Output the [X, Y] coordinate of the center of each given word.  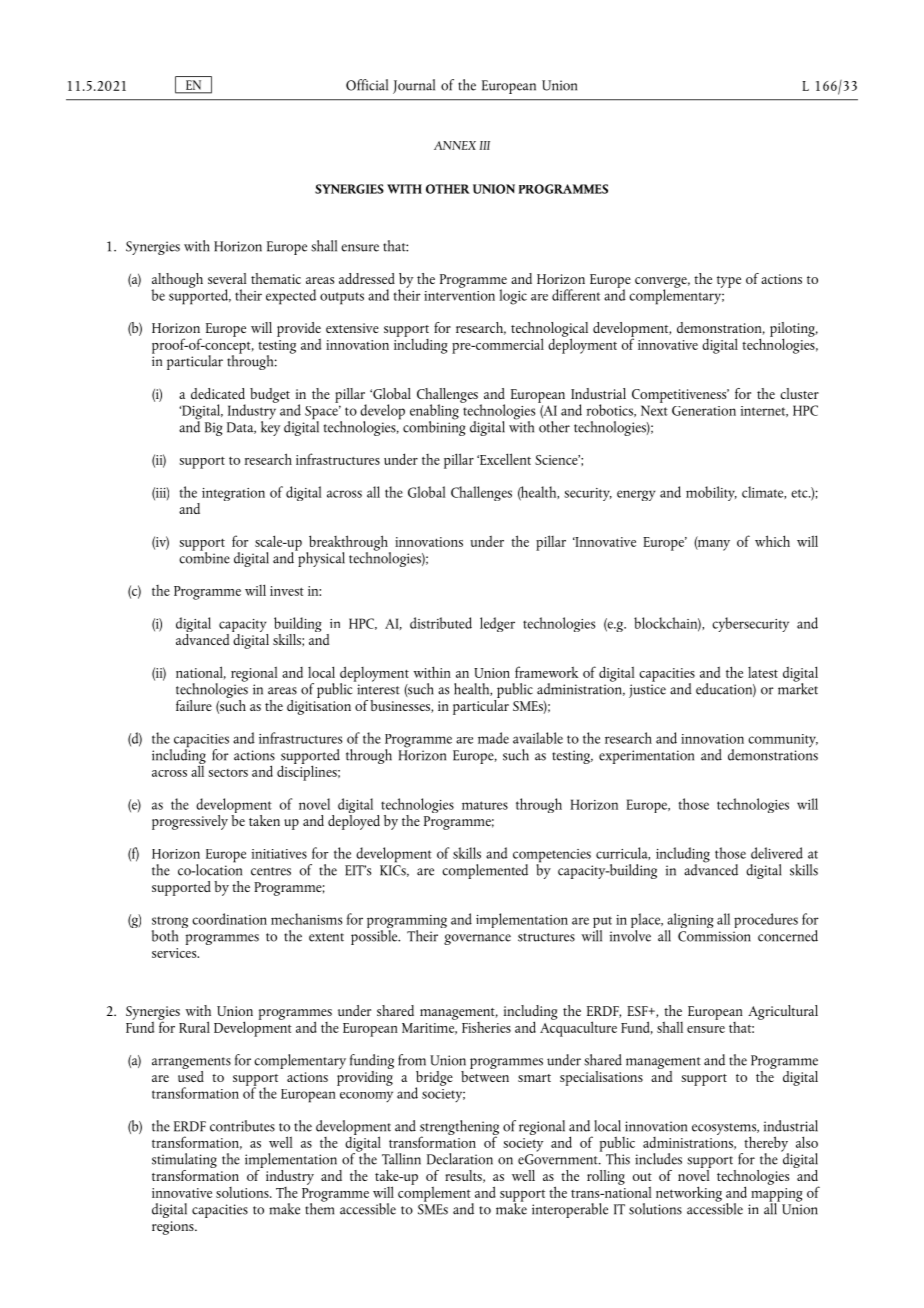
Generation [704, 411]
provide [299, 330]
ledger [497, 624]
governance [477, 939]
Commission [714, 936]
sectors [228, 773]
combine [204, 556]
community [783, 741]
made [493, 738]
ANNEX [455, 145]
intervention [459, 296]
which [772, 541]
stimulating [184, 1162]
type [729, 282]
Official [367, 85]
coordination [229, 919]
